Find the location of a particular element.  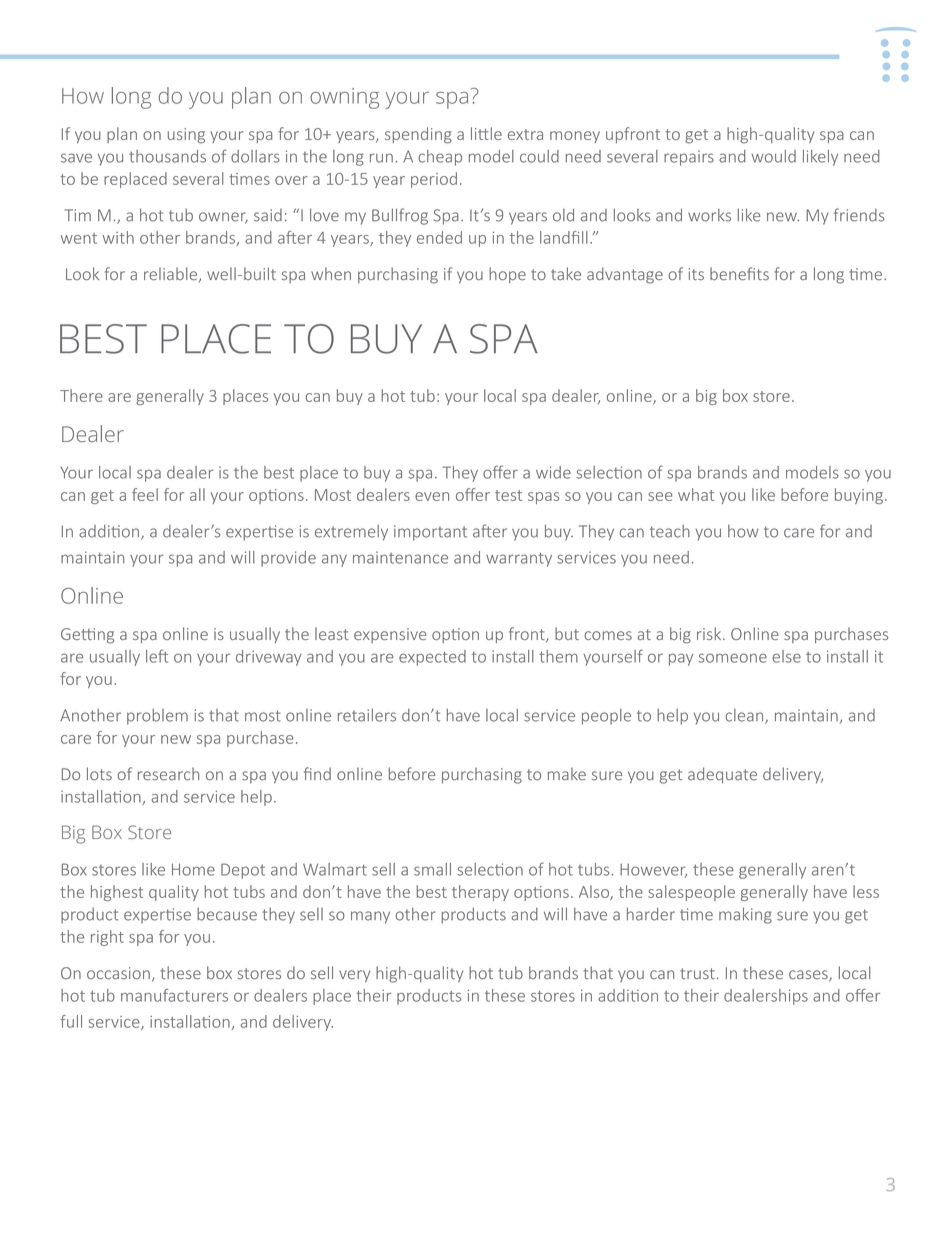

problem is located at coordinates (157, 717).
